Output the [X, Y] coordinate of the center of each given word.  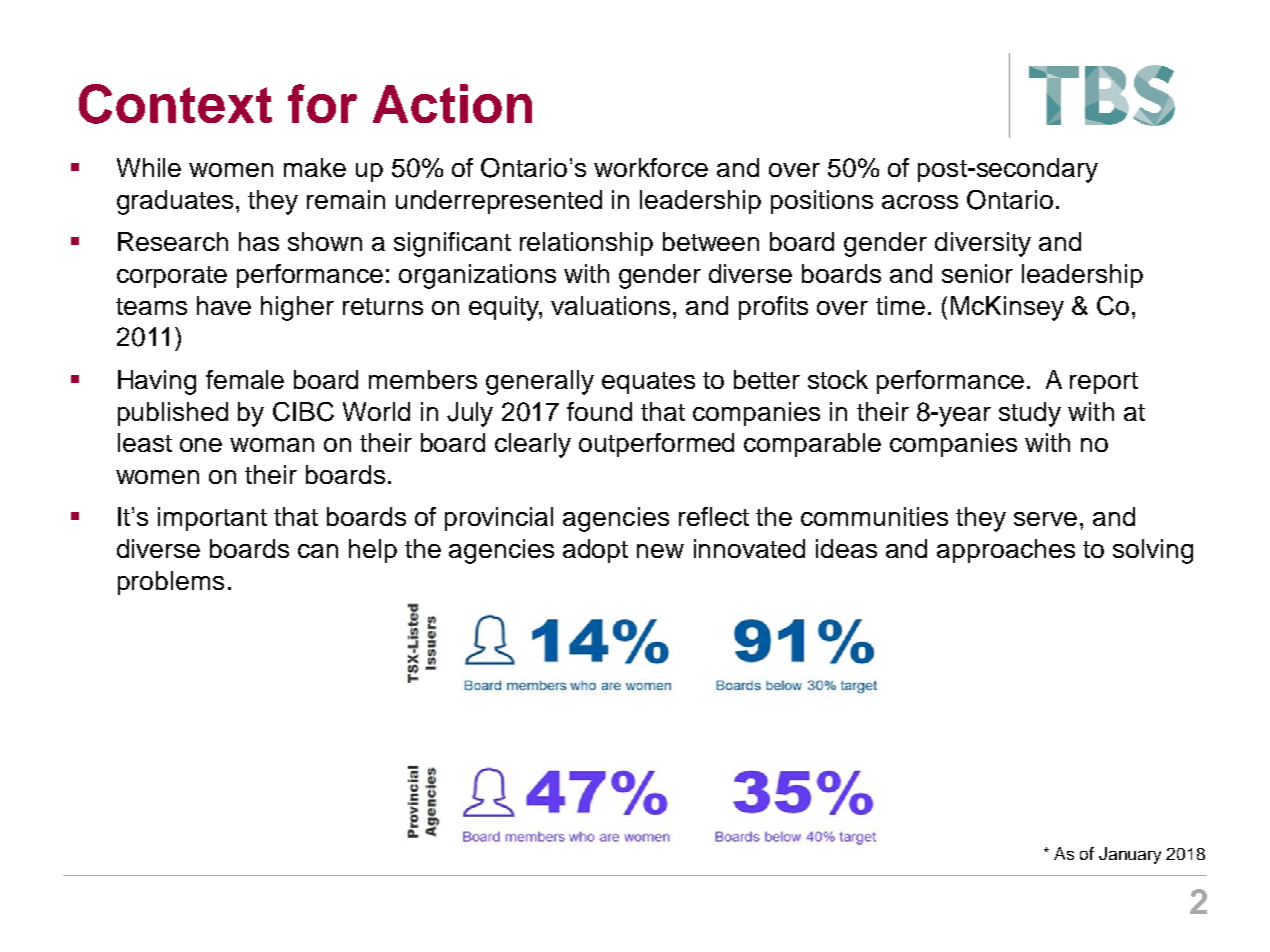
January [1130, 855]
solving [1153, 551]
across [920, 202]
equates [648, 383]
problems [171, 583]
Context [175, 104]
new [660, 551]
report [1104, 383]
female [245, 379]
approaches [1006, 551]
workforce [651, 167]
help [373, 551]
